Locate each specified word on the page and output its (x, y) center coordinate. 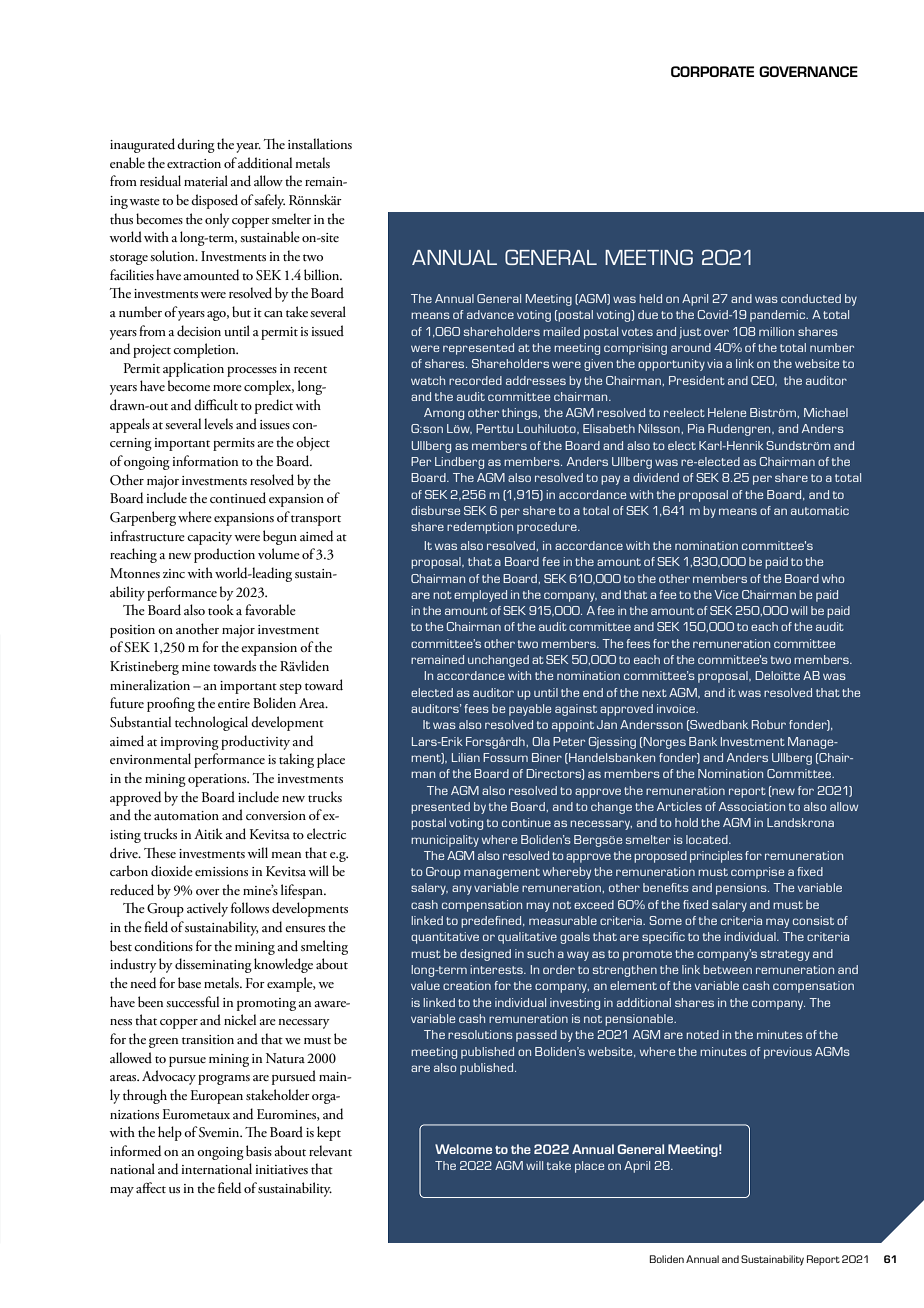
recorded (475, 380)
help (170, 1133)
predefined (492, 922)
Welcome (463, 1149)
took (221, 609)
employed (480, 596)
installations (320, 143)
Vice (726, 594)
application (193, 369)
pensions (742, 889)
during (196, 145)
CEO (763, 381)
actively (207, 909)
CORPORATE (712, 71)
